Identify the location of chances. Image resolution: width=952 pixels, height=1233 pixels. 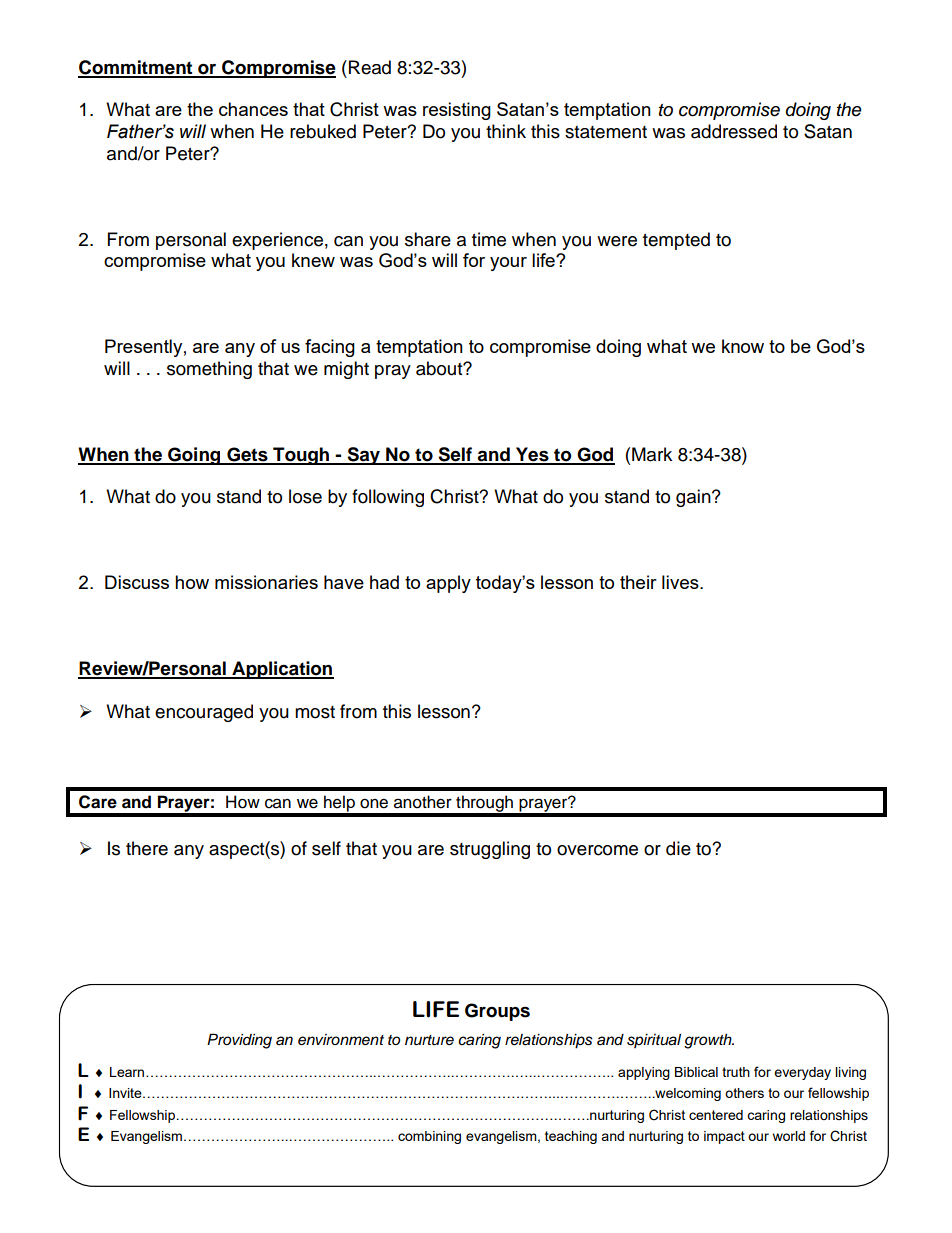
(253, 109).
